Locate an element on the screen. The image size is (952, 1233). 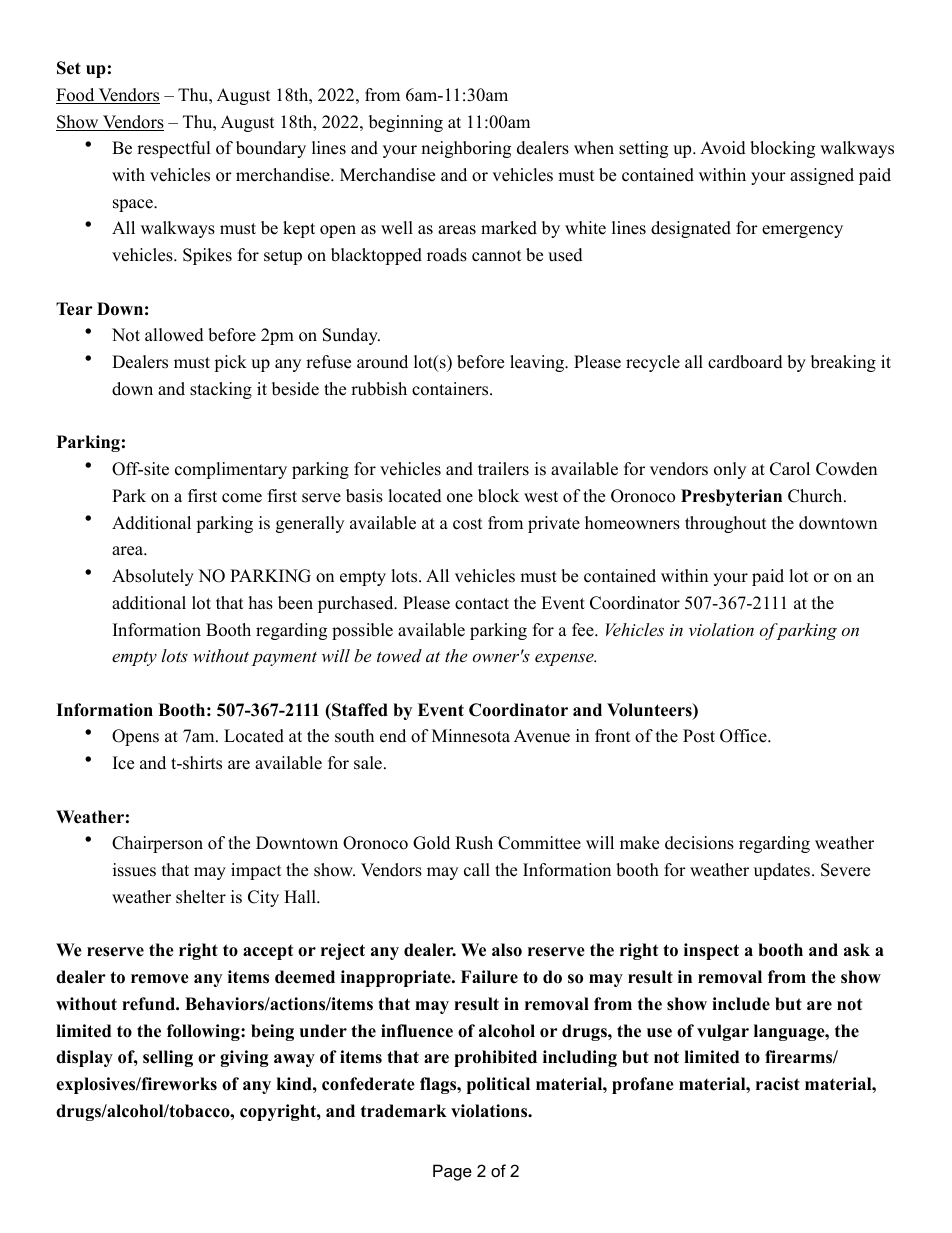
containers is located at coordinates (451, 389).
